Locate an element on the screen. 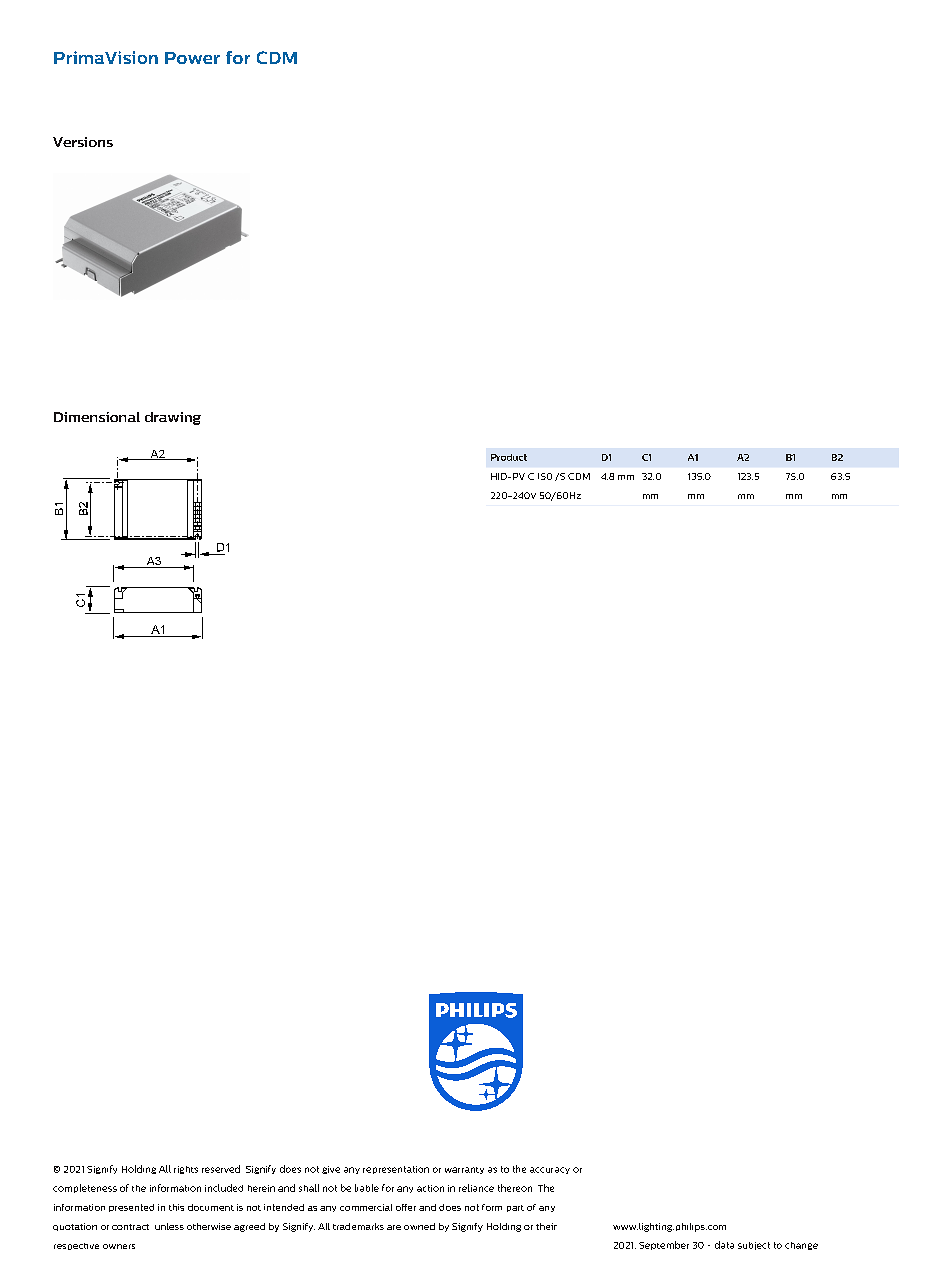 This screenshot has width=952, height=1265. this is located at coordinates (176, 1207).
